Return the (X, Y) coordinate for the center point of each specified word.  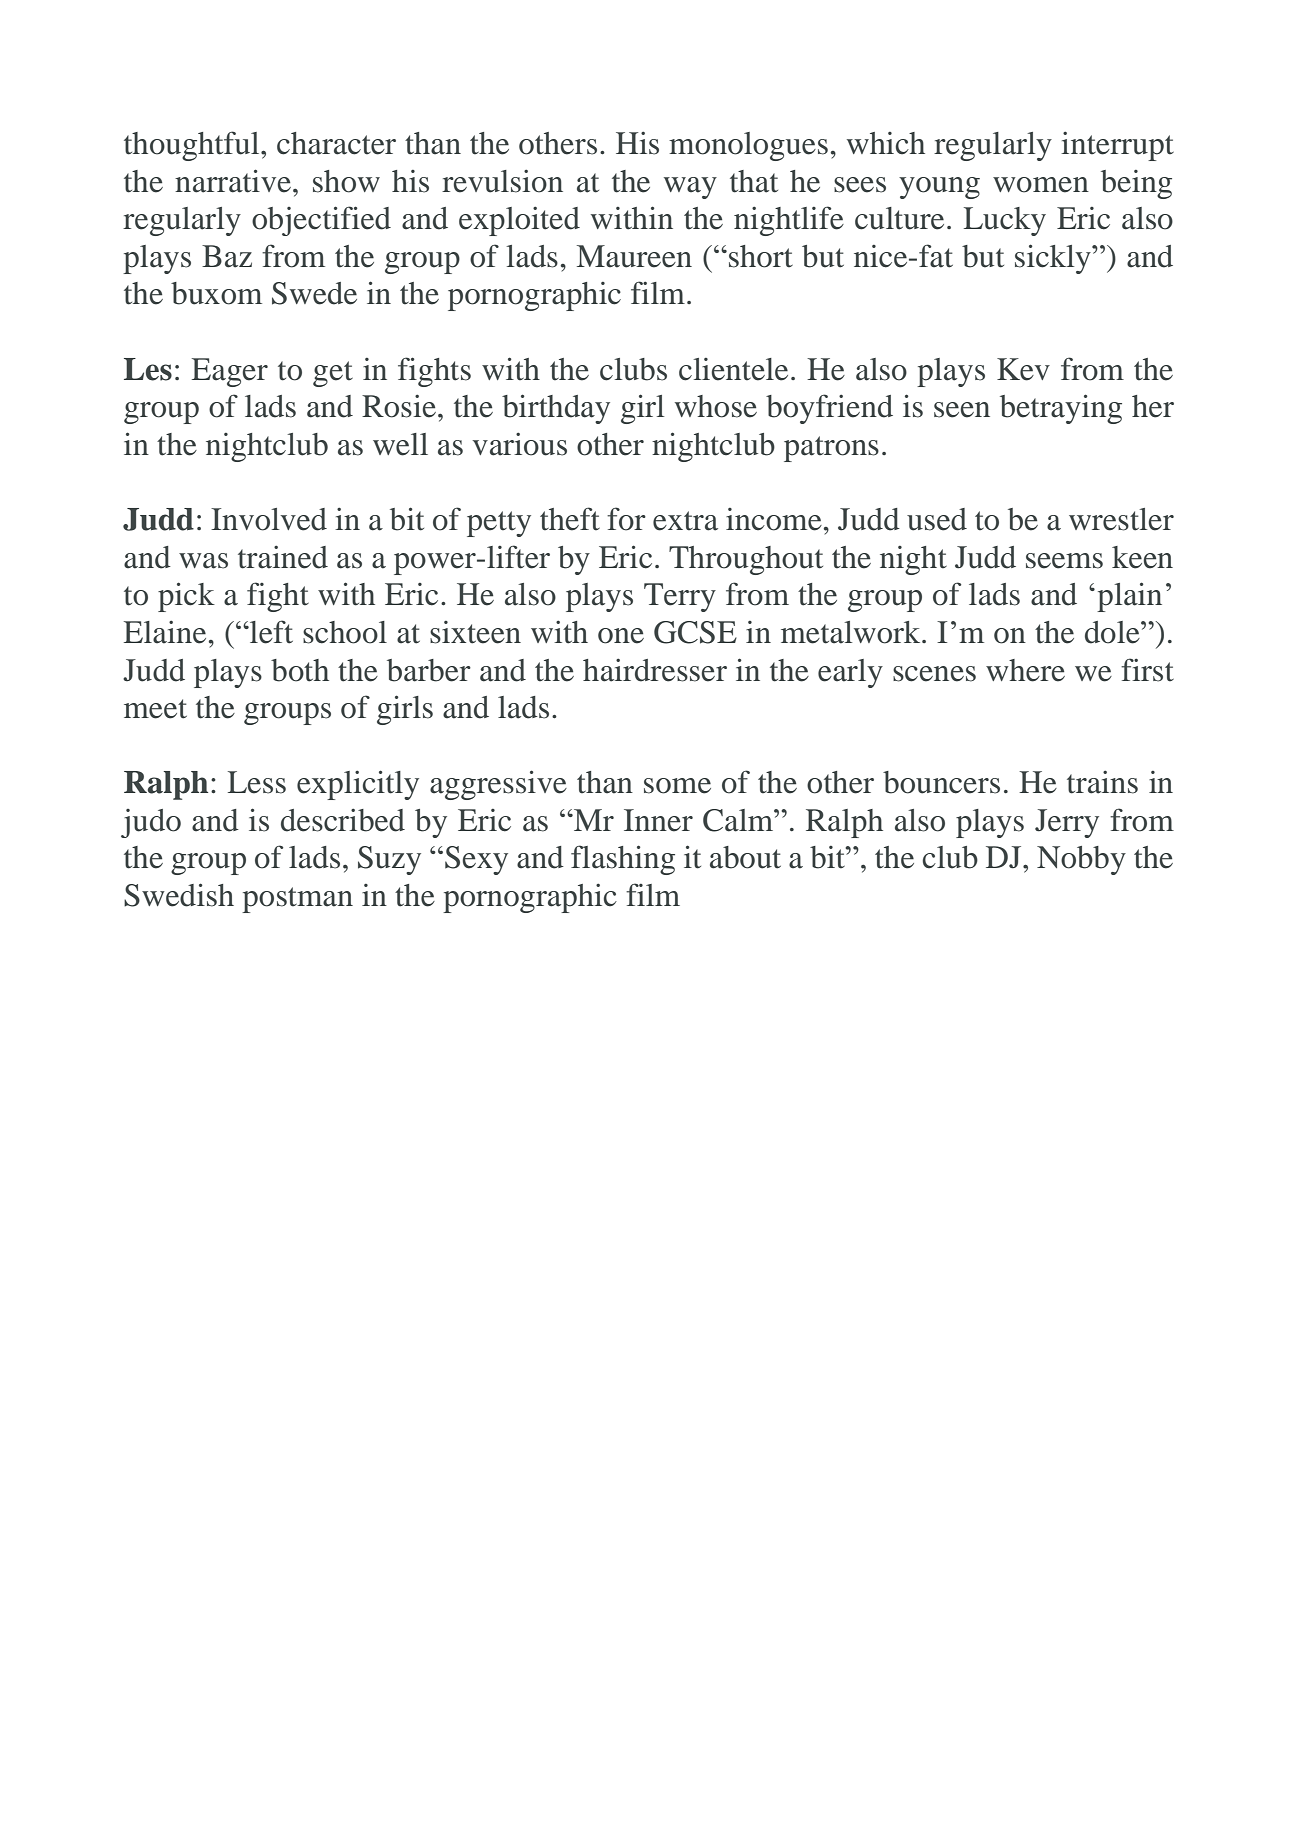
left (270, 632)
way (690, 188)
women (1041, 185)
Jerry (1067, 823)
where (1025, 670)
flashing (623, 860)
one (621, 636)
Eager (230, 372)
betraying (1061, 409)
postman (297, 900)
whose (716, 406)
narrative (233, 181)
